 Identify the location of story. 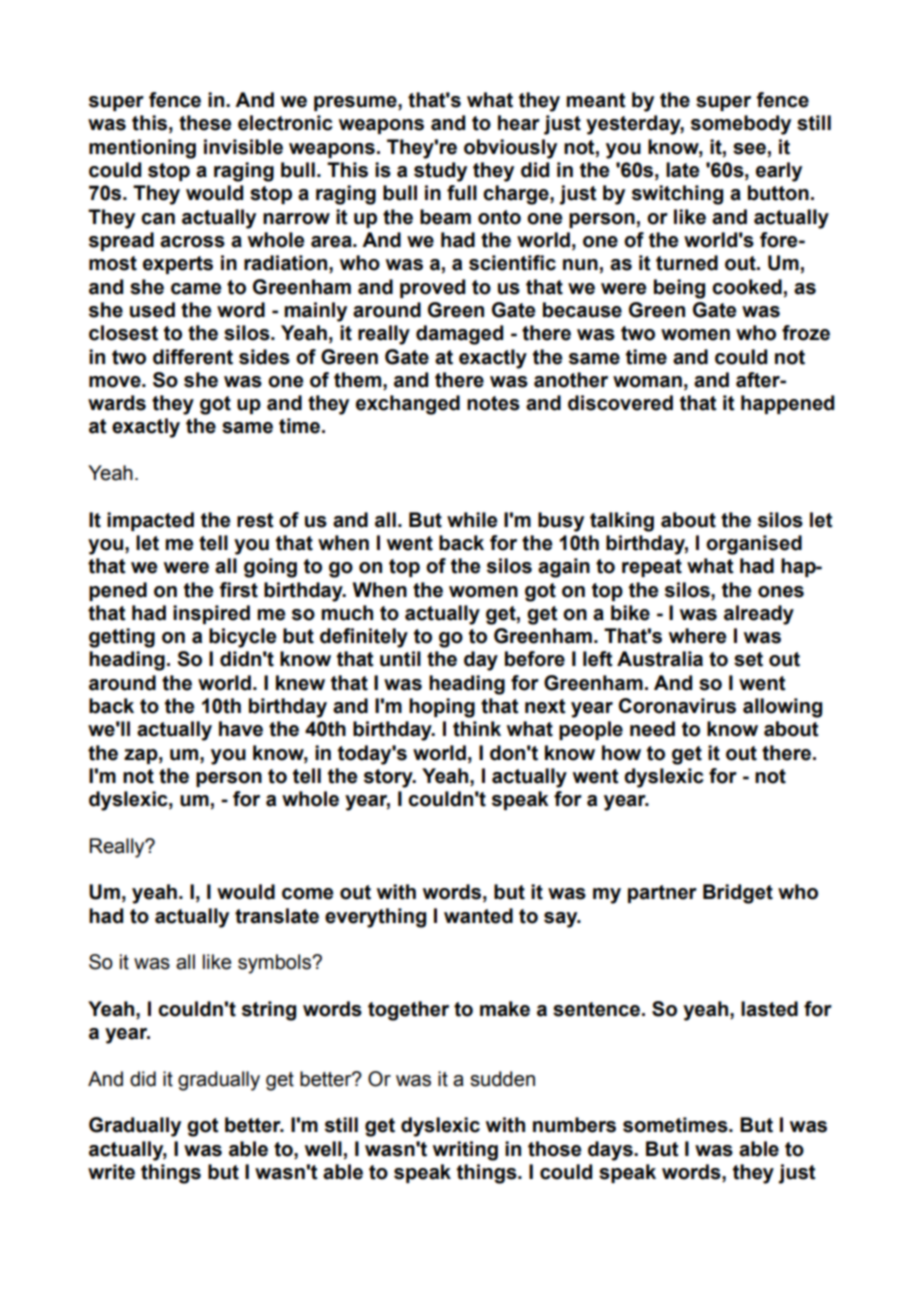
(389, 778).
